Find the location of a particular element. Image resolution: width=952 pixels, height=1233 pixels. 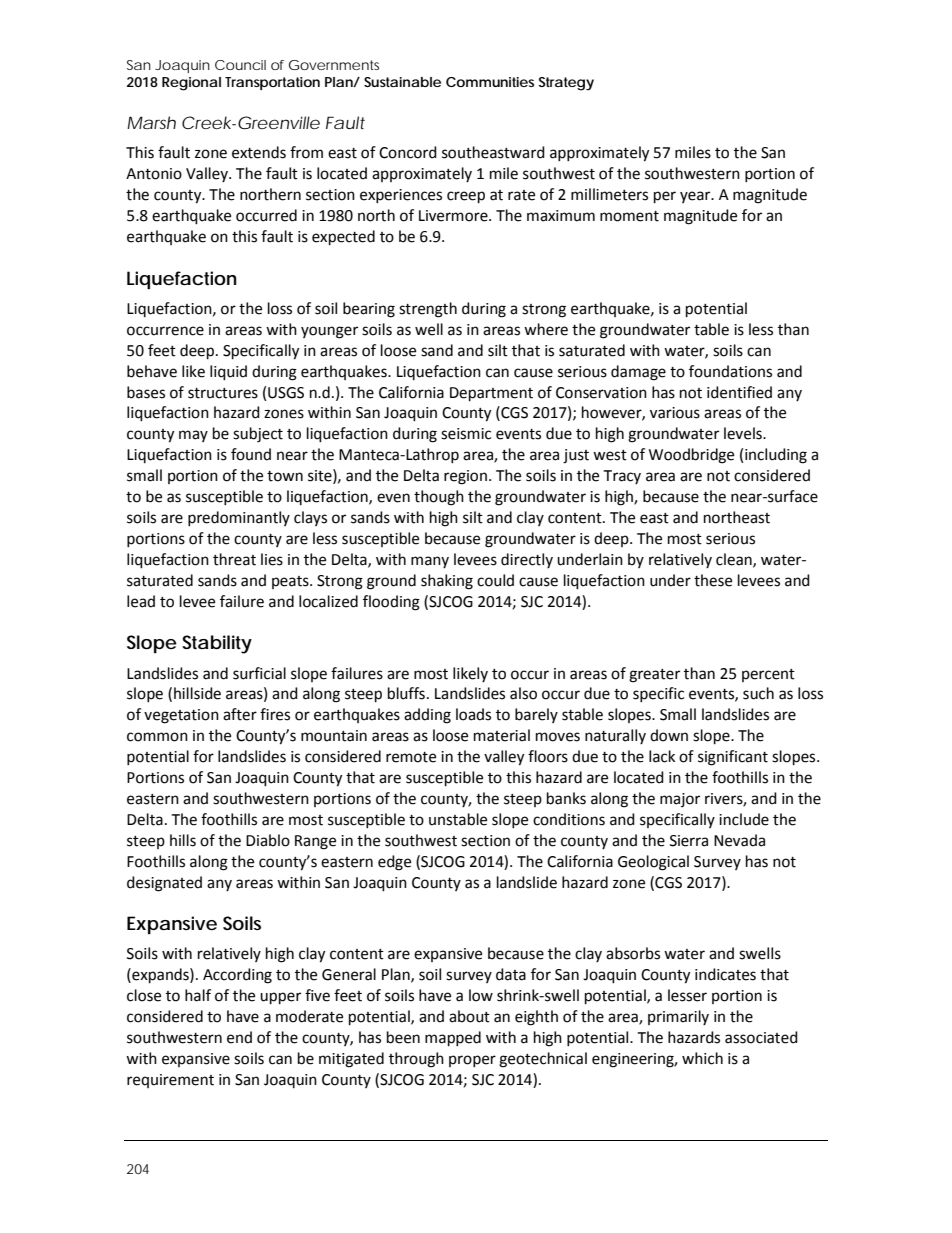

Communities is located at coordinates (490, 82).
